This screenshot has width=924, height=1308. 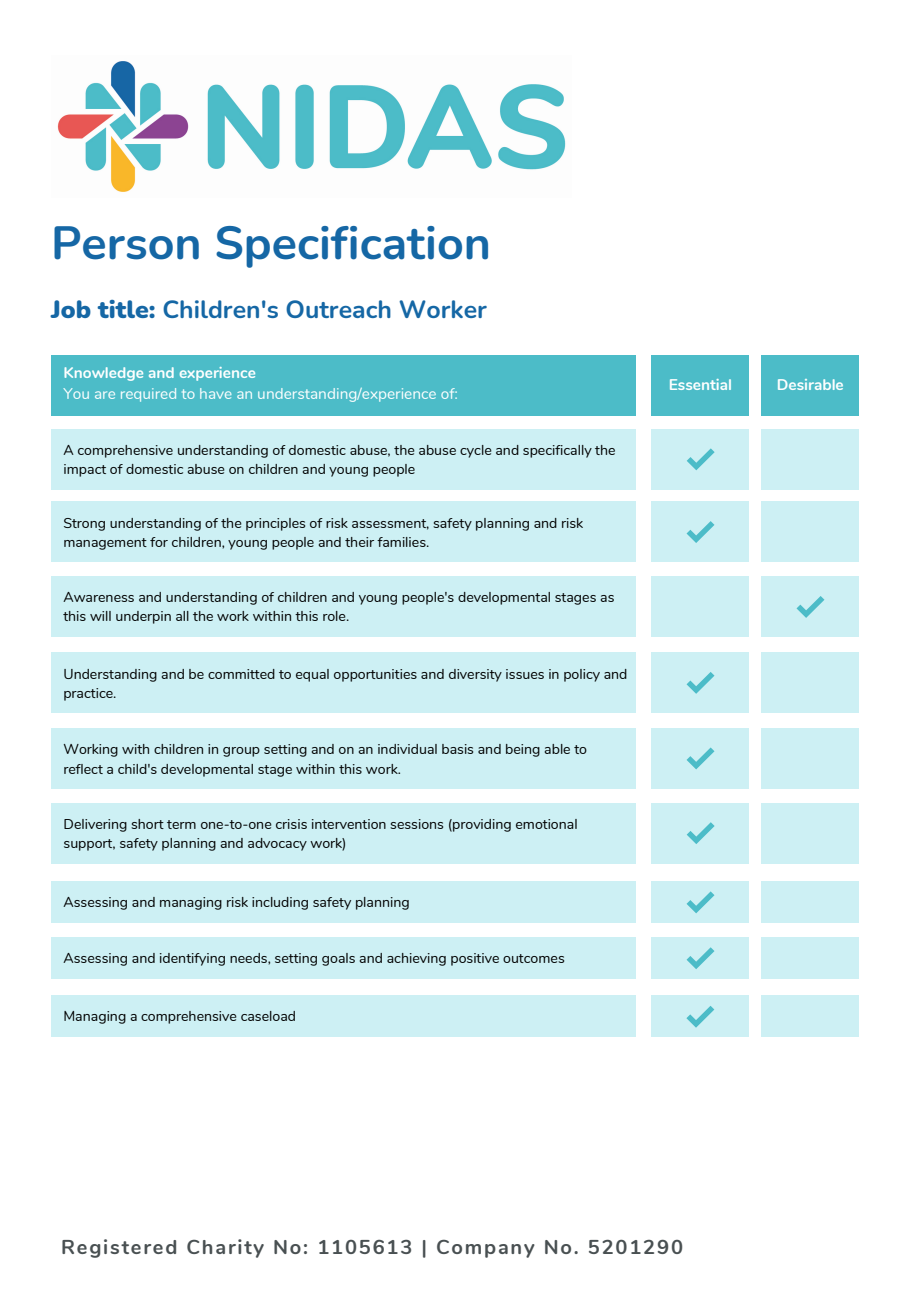 What do you see at coordinates (126, 243) in the screenshot?
I see `Person` at bounding box center [126, 243].
